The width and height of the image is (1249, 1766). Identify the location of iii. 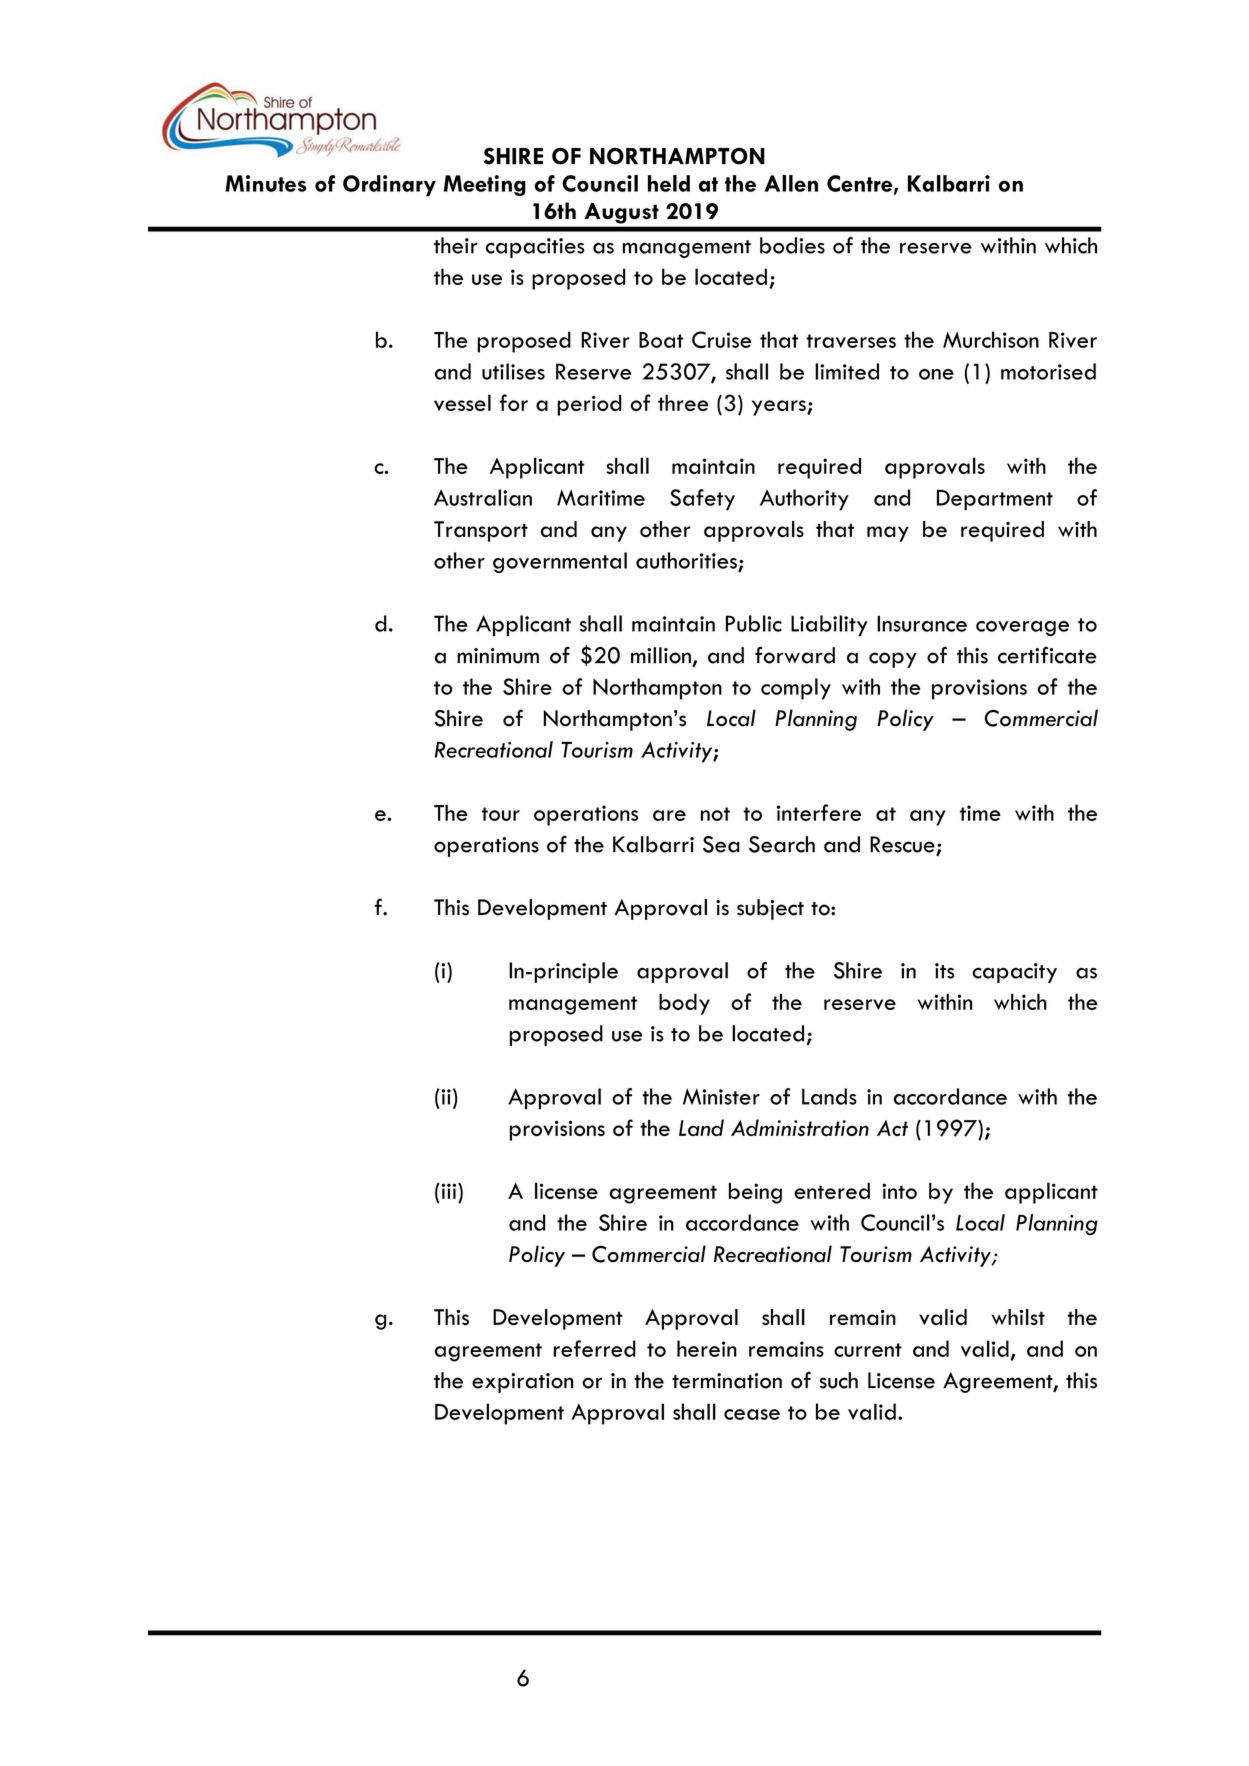
(449, 1191).
